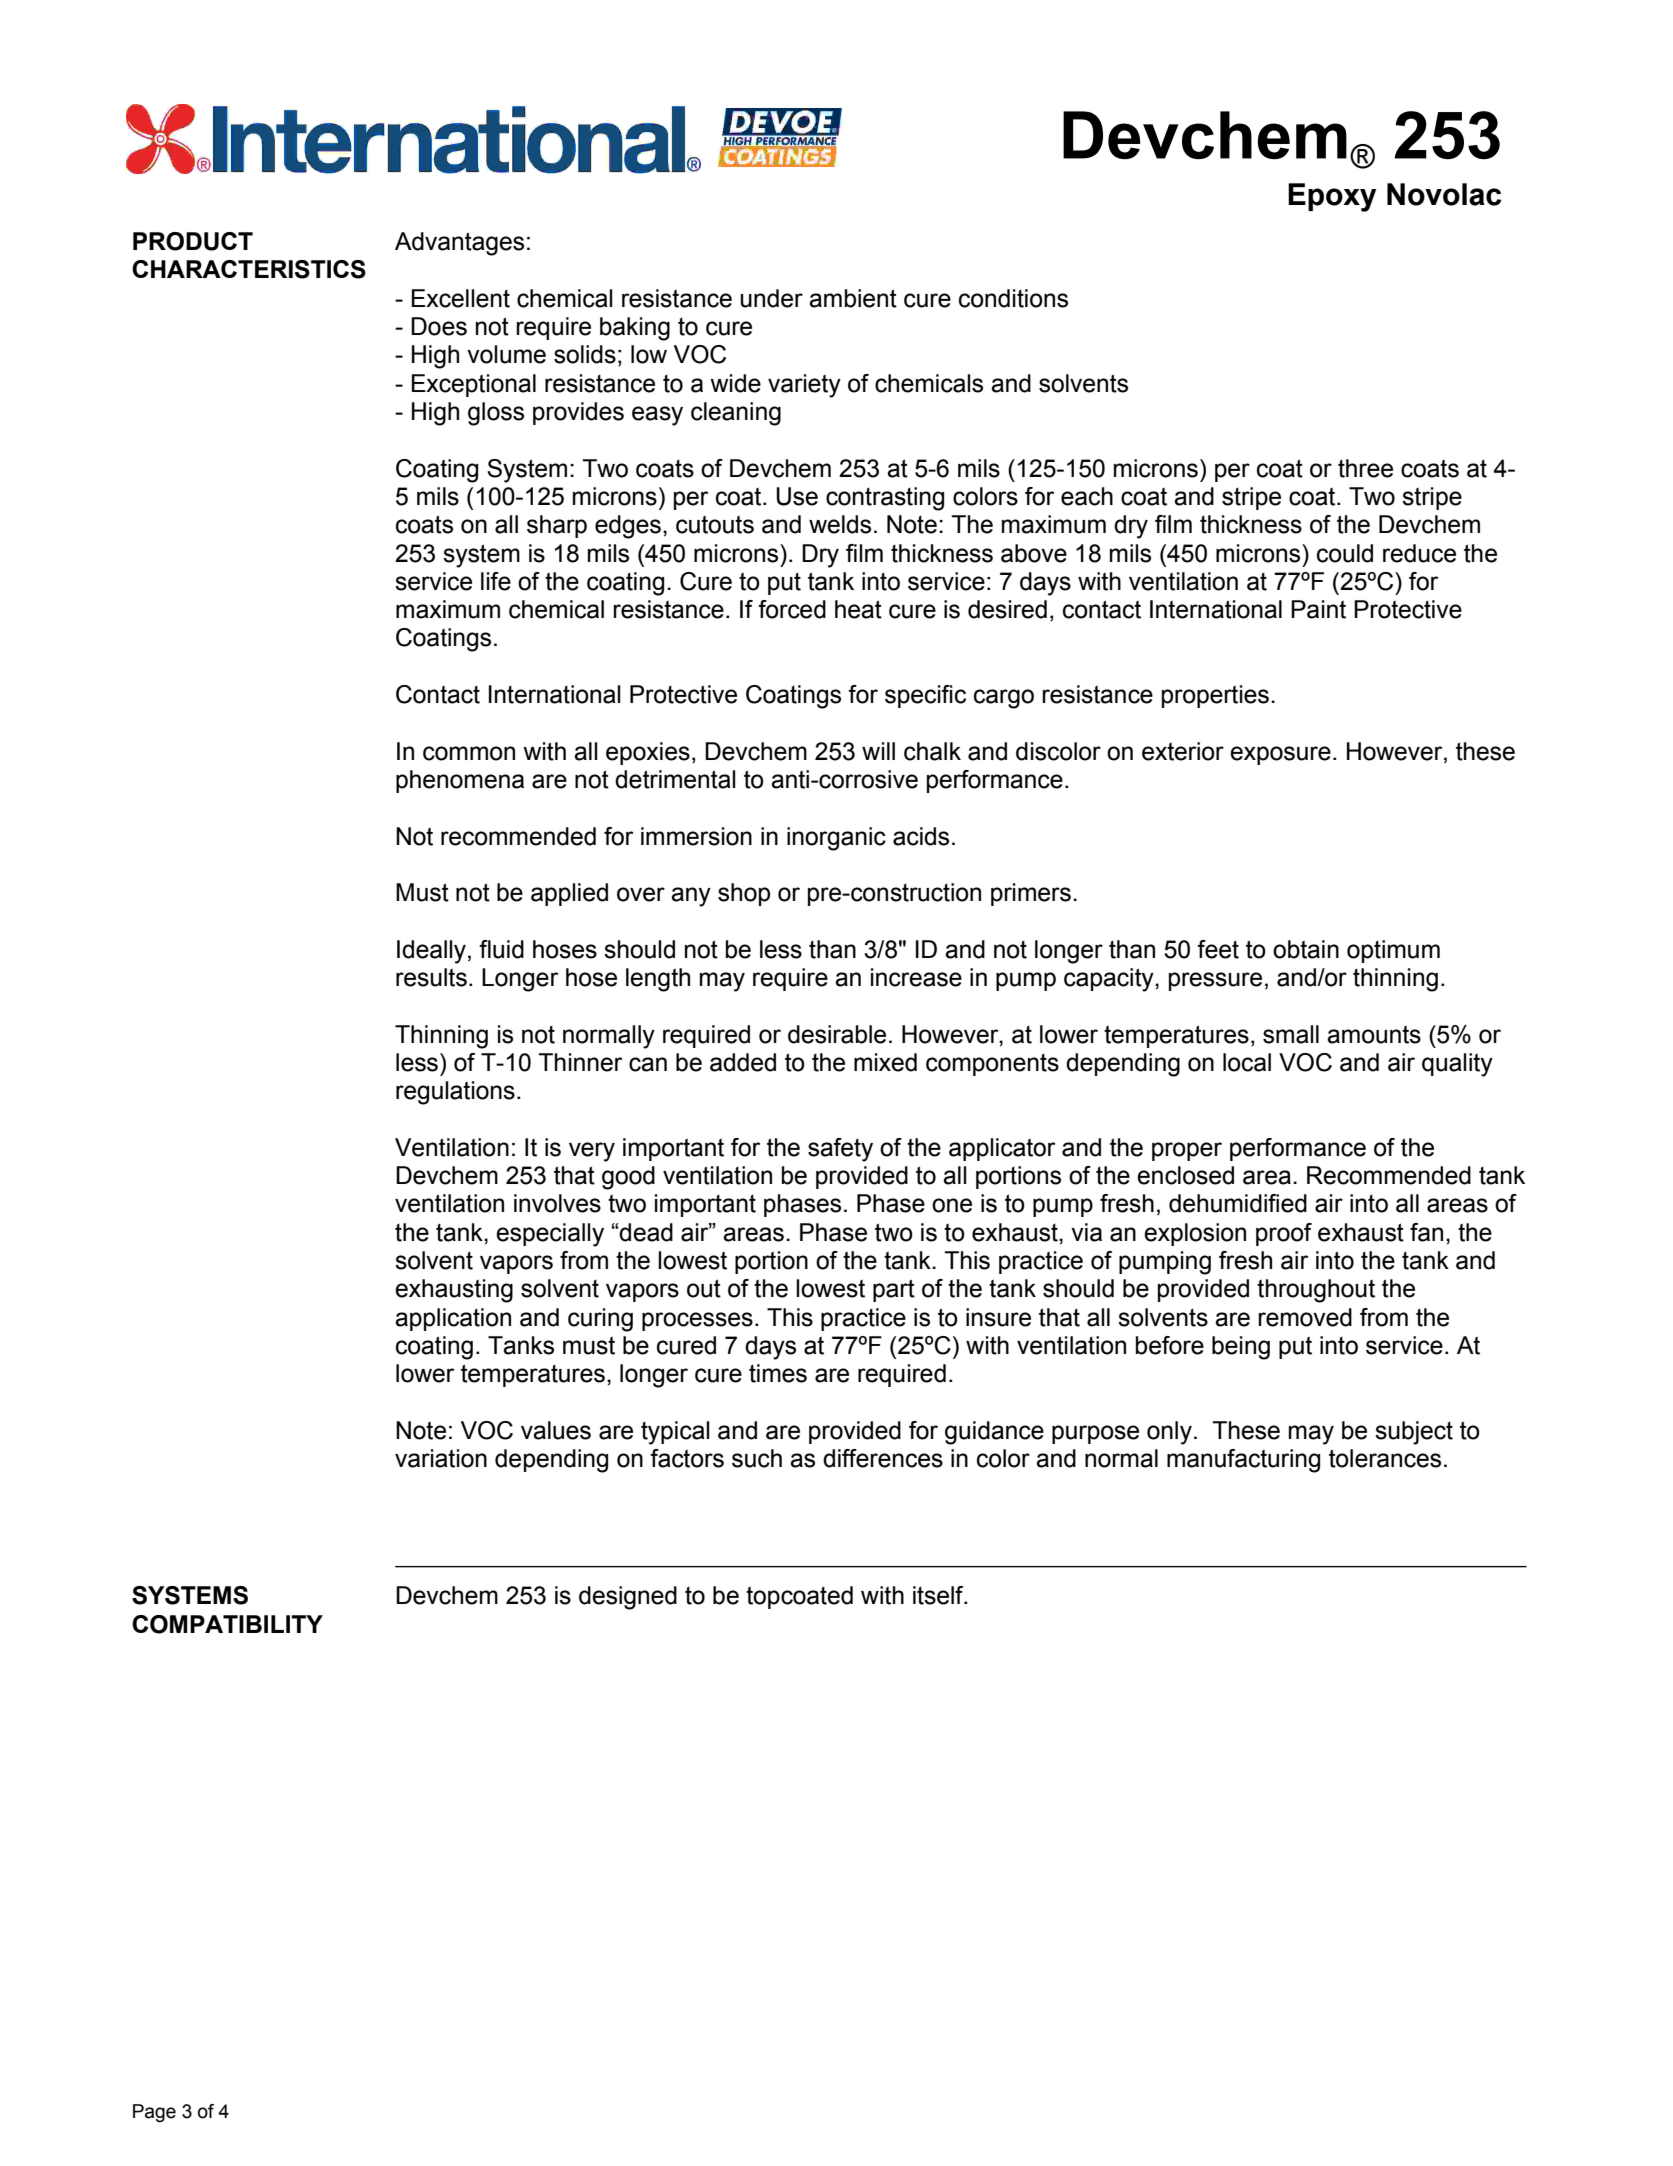 The height and width of the screenshot is (2166, 1673). Describe the element at coordinates (771, 298) in the screenshot. I see `under` at that location.
